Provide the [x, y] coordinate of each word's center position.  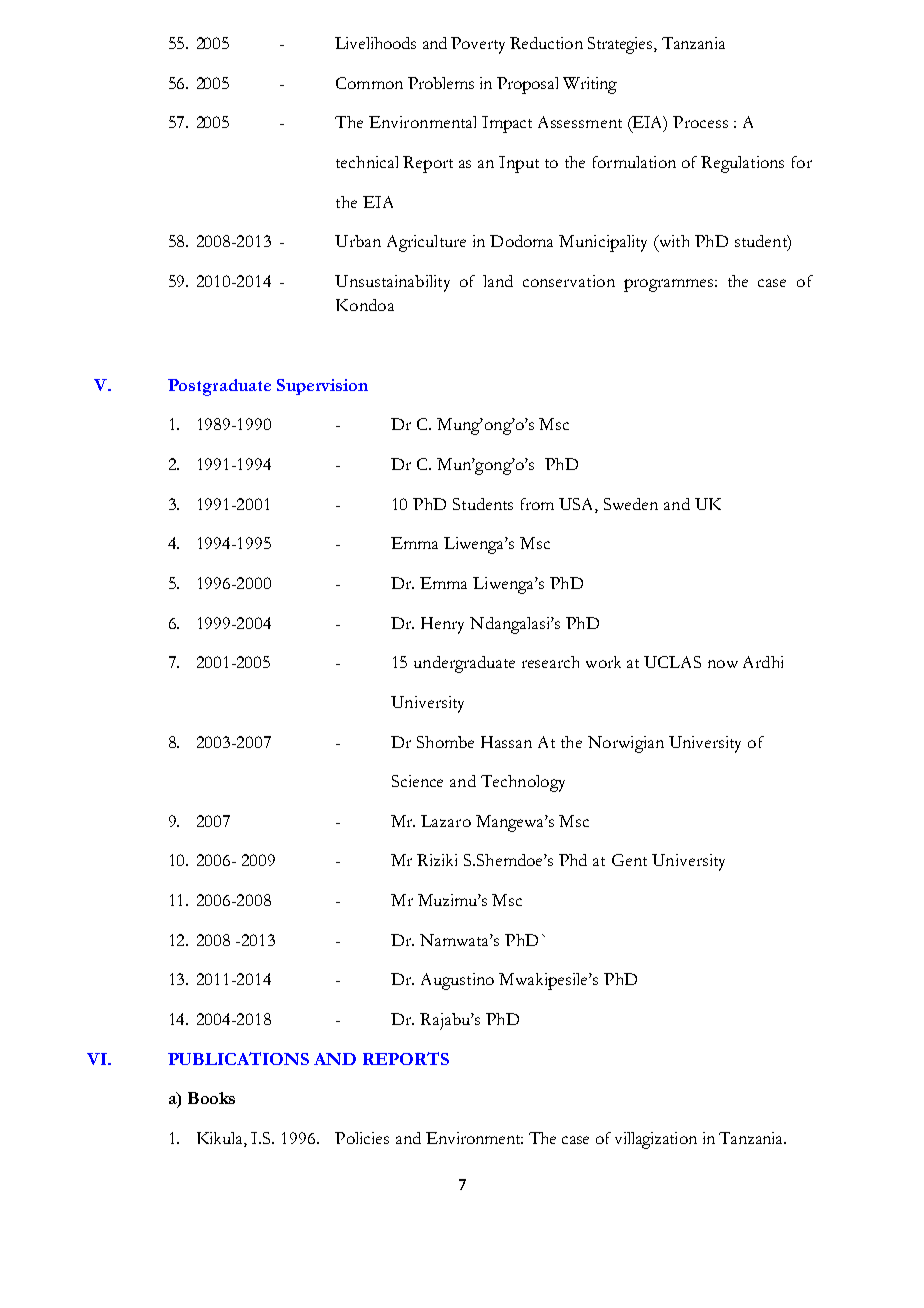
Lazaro [446, 821]
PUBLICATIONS [238, 1058]
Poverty [478, 45]
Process [700, 122]
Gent [629, 860]
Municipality [603, 243]
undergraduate [464, 664]
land [498, 281]
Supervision [322, 387]
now [723, 664]
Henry [442, 625]
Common [369, 83]
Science [417, 781]
